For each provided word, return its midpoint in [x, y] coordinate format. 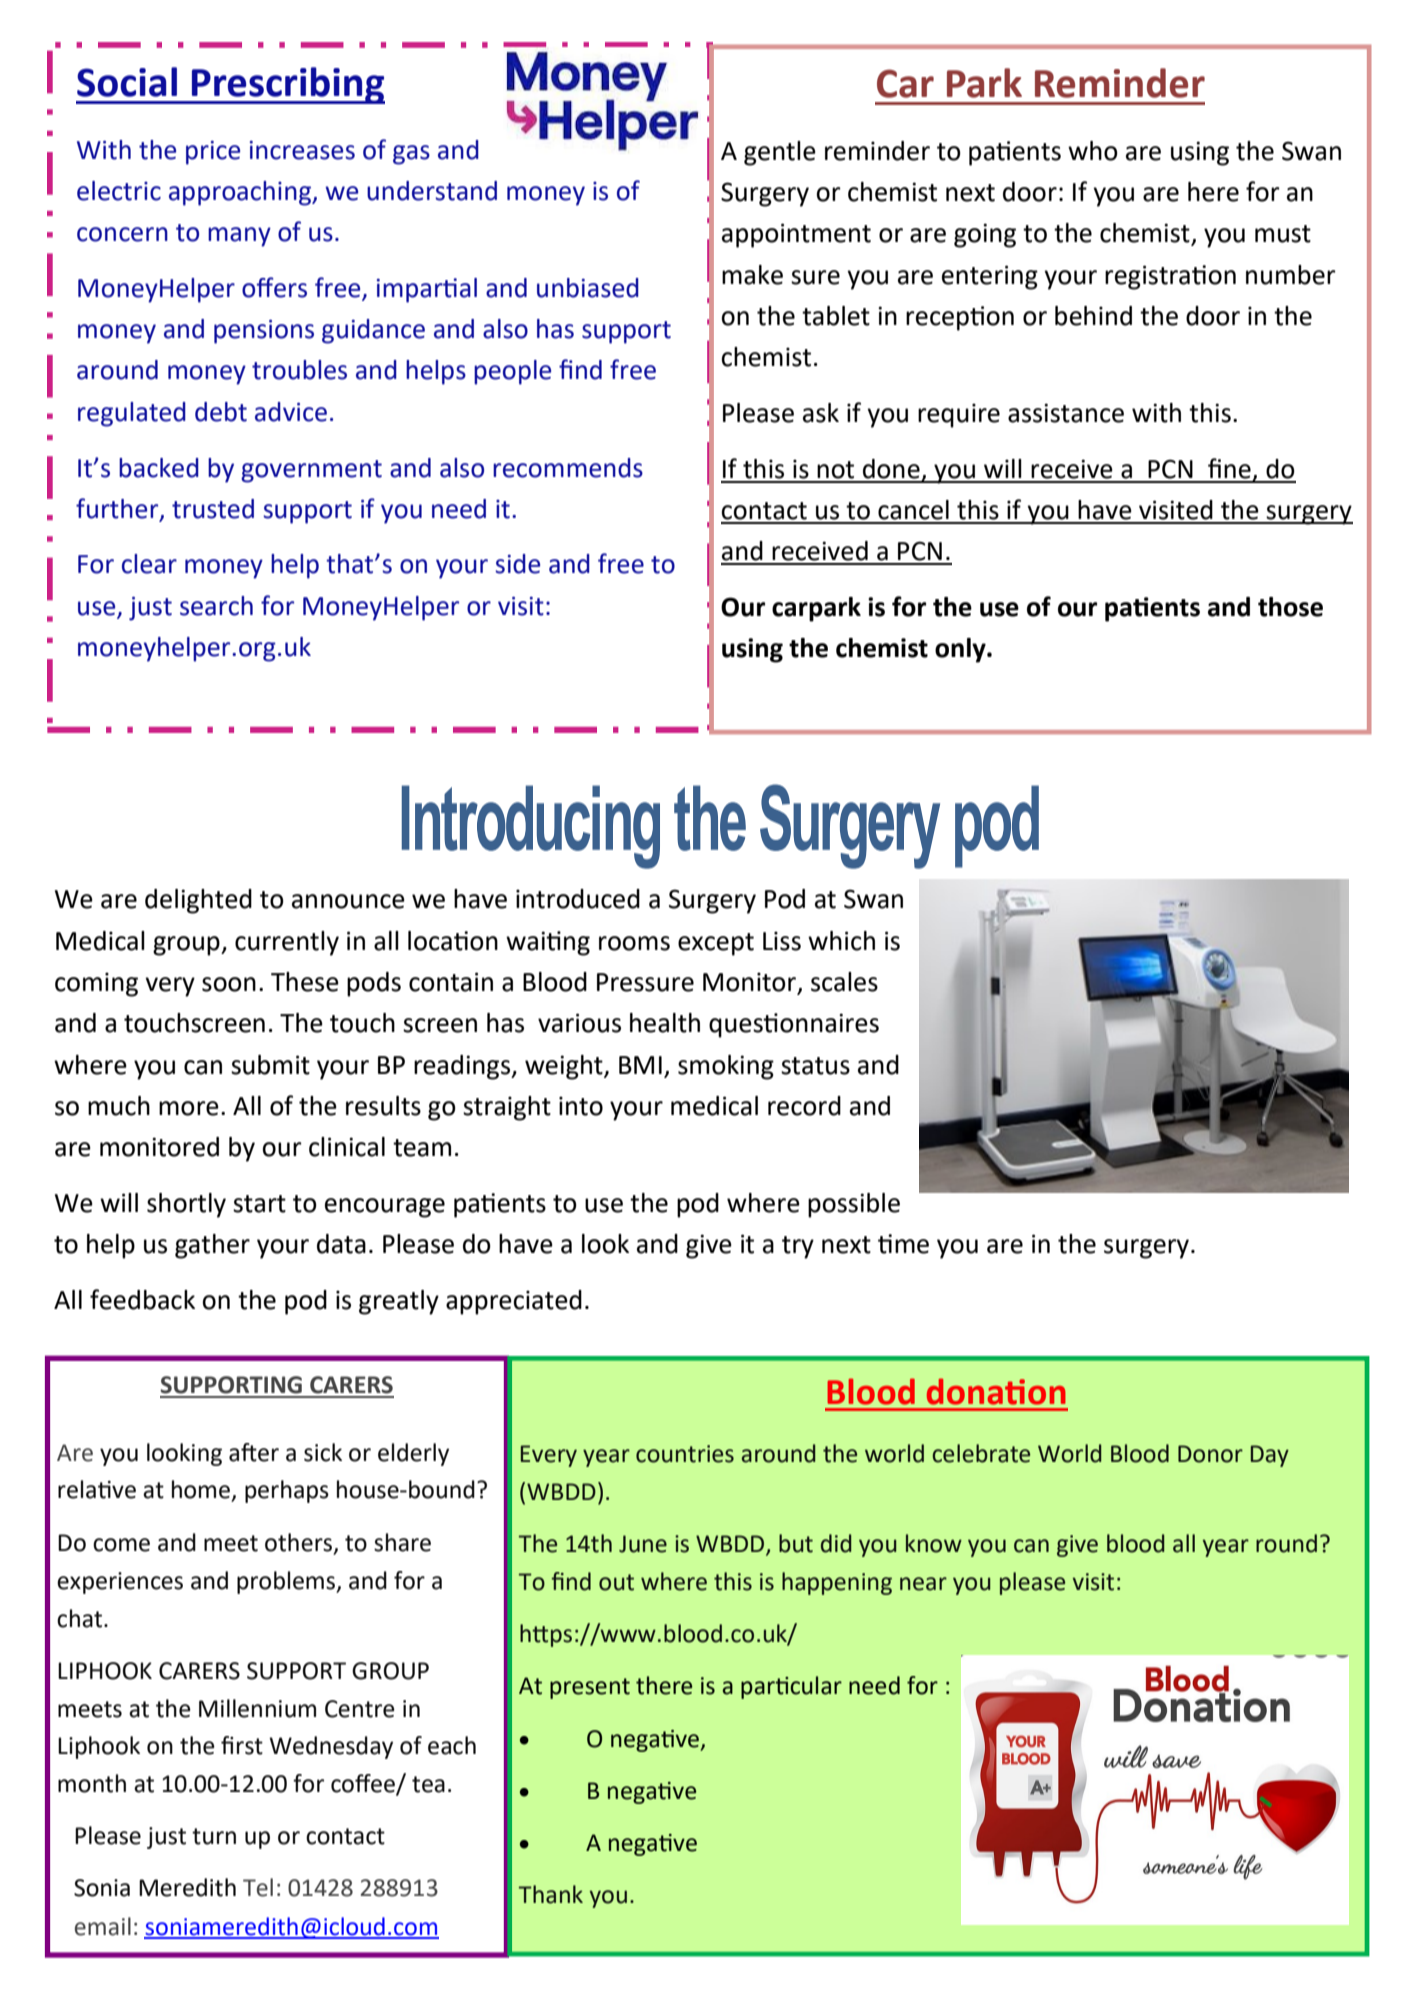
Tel [258, 1887]
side [517, 564]
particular [791, 1687]
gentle [780, 153]
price [213, 153]
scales [844, 982]
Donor [1210, 1454]
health [665, 1023]
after [254, 1452]
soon [229, 984]
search [216, 606]
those [1290, 607]
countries [685, 1454]
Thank [551, 1894]
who [1093, 151]
